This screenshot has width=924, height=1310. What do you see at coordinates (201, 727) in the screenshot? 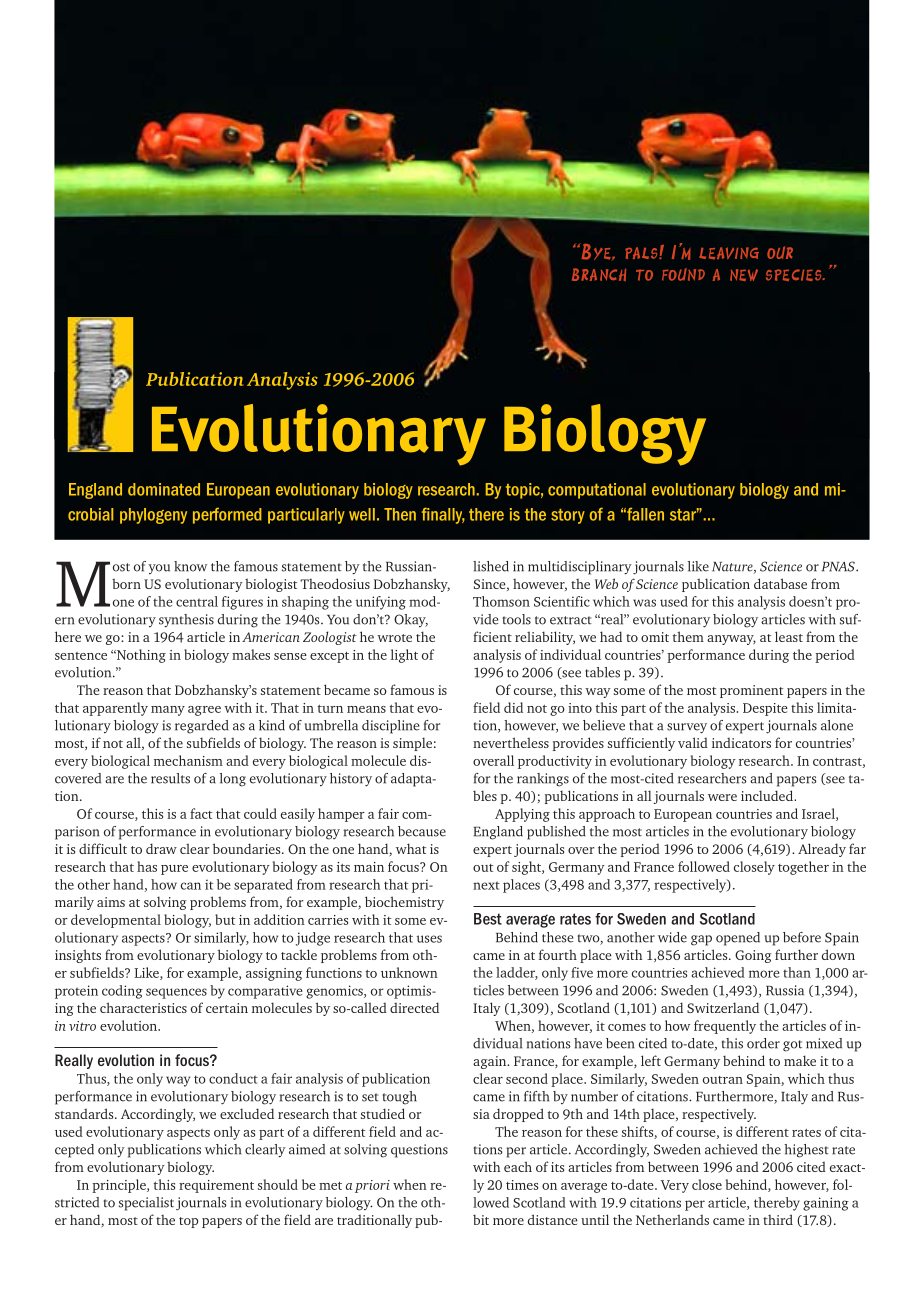
I see `regarded` at bounding box center [201, 727].
